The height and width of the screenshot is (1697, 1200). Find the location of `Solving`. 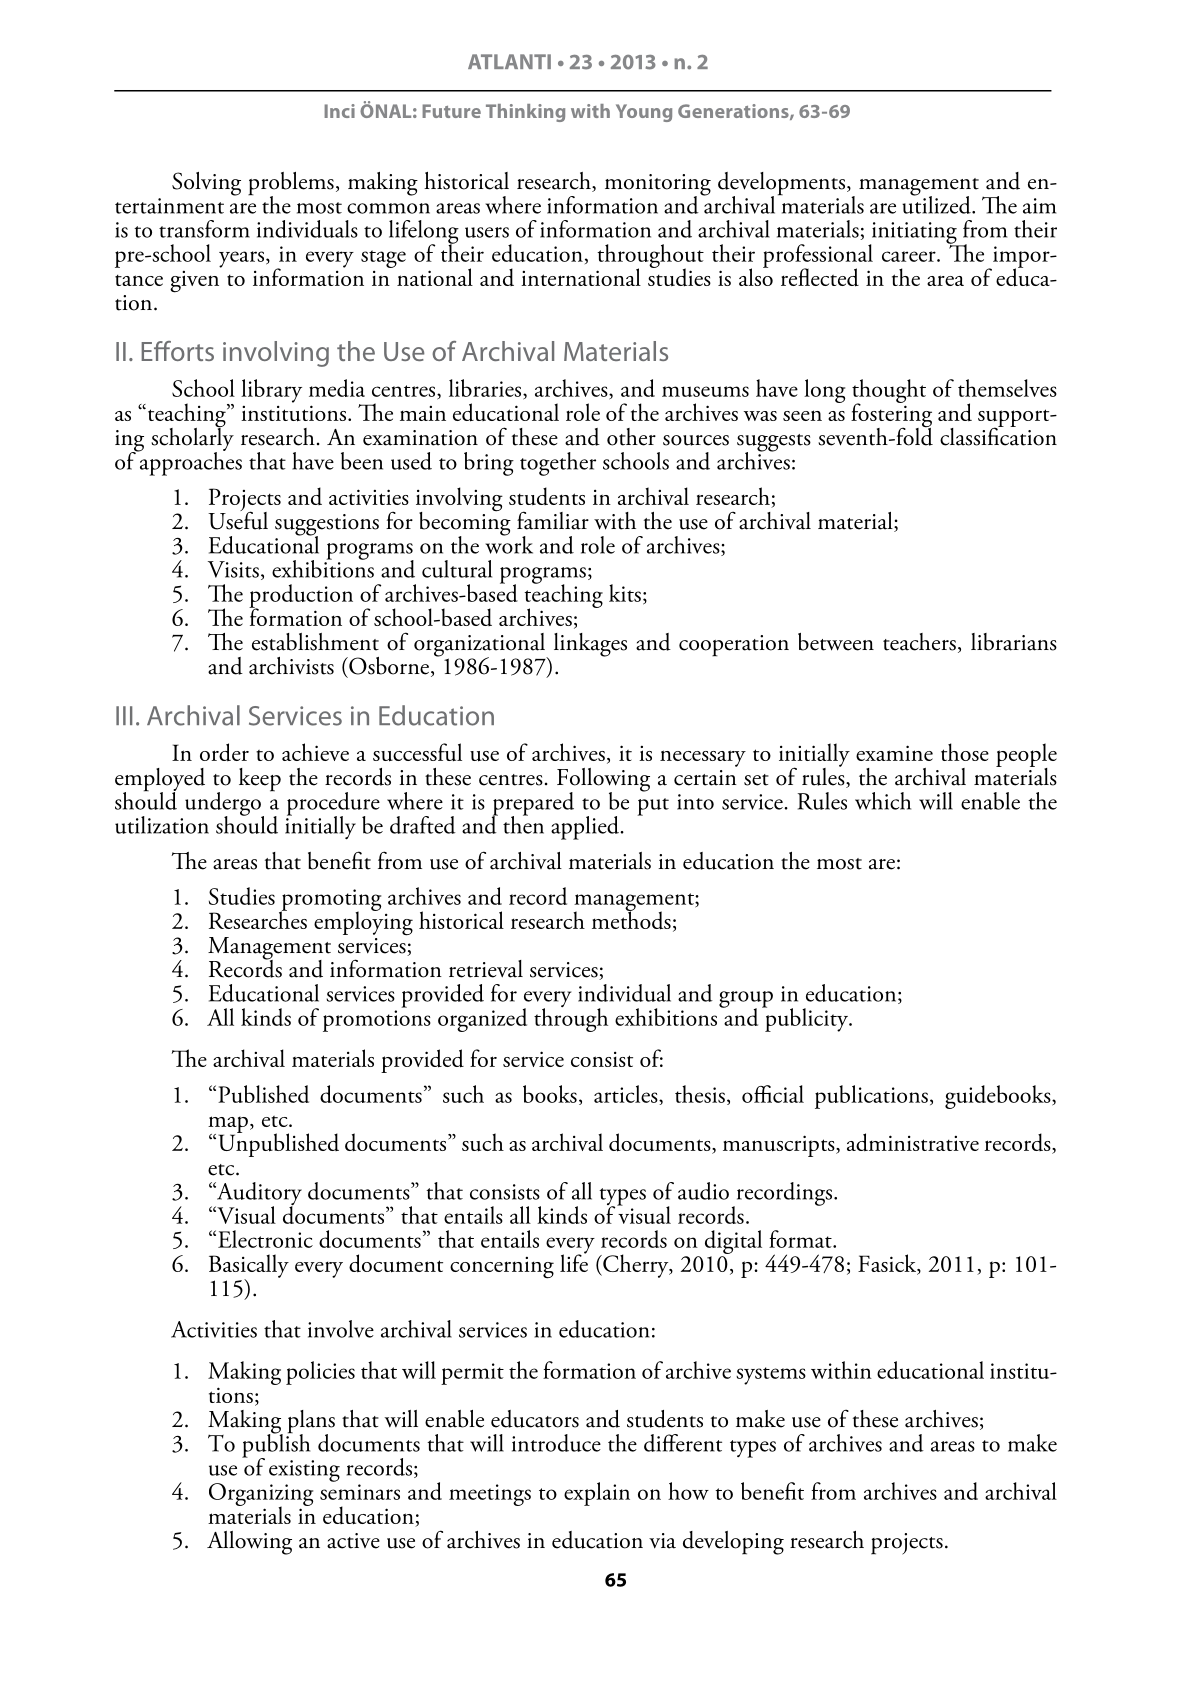

Solving is located at coordinates (206, 184).
